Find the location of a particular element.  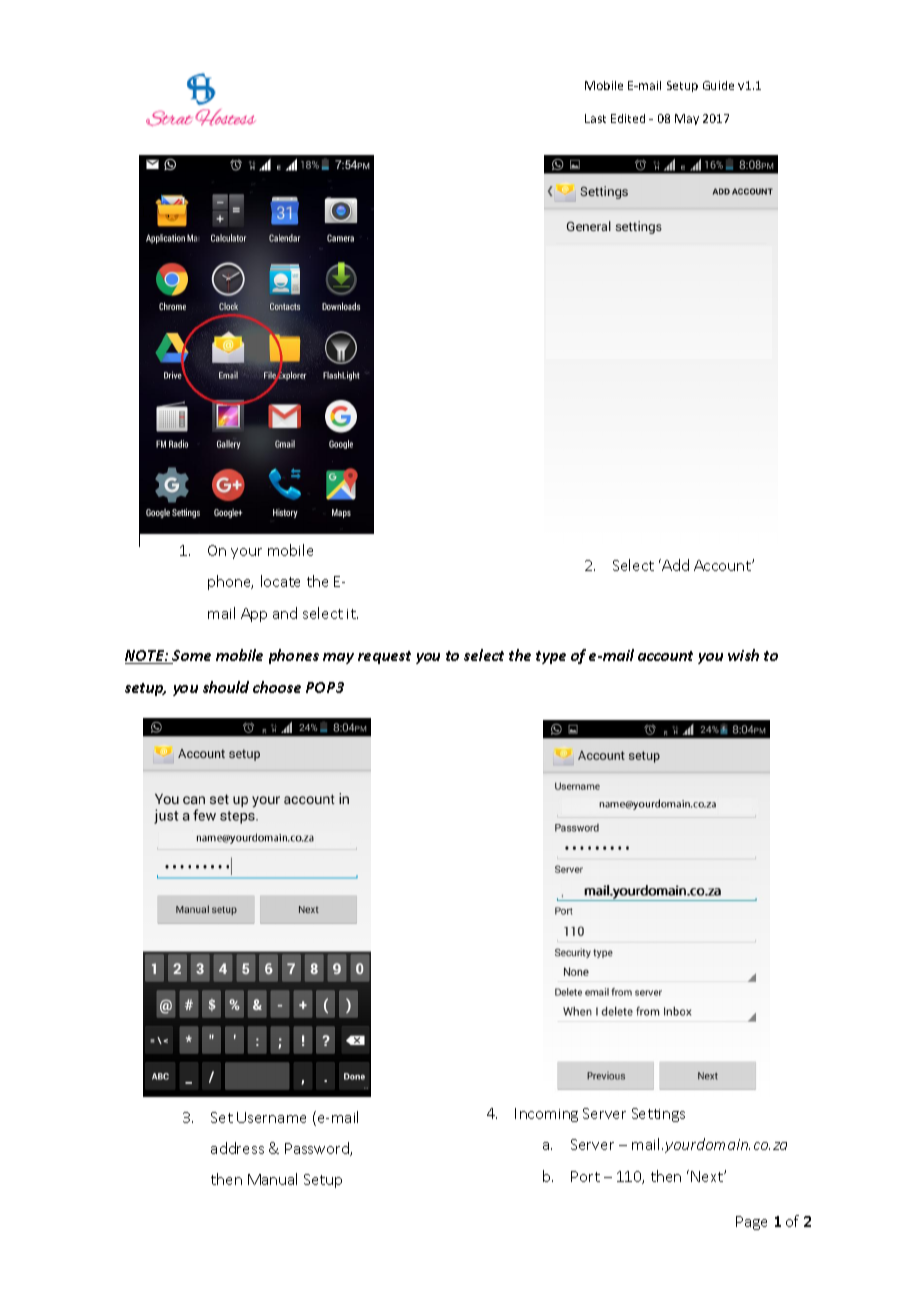

Incoming is located at coordinates (546, 1115).
